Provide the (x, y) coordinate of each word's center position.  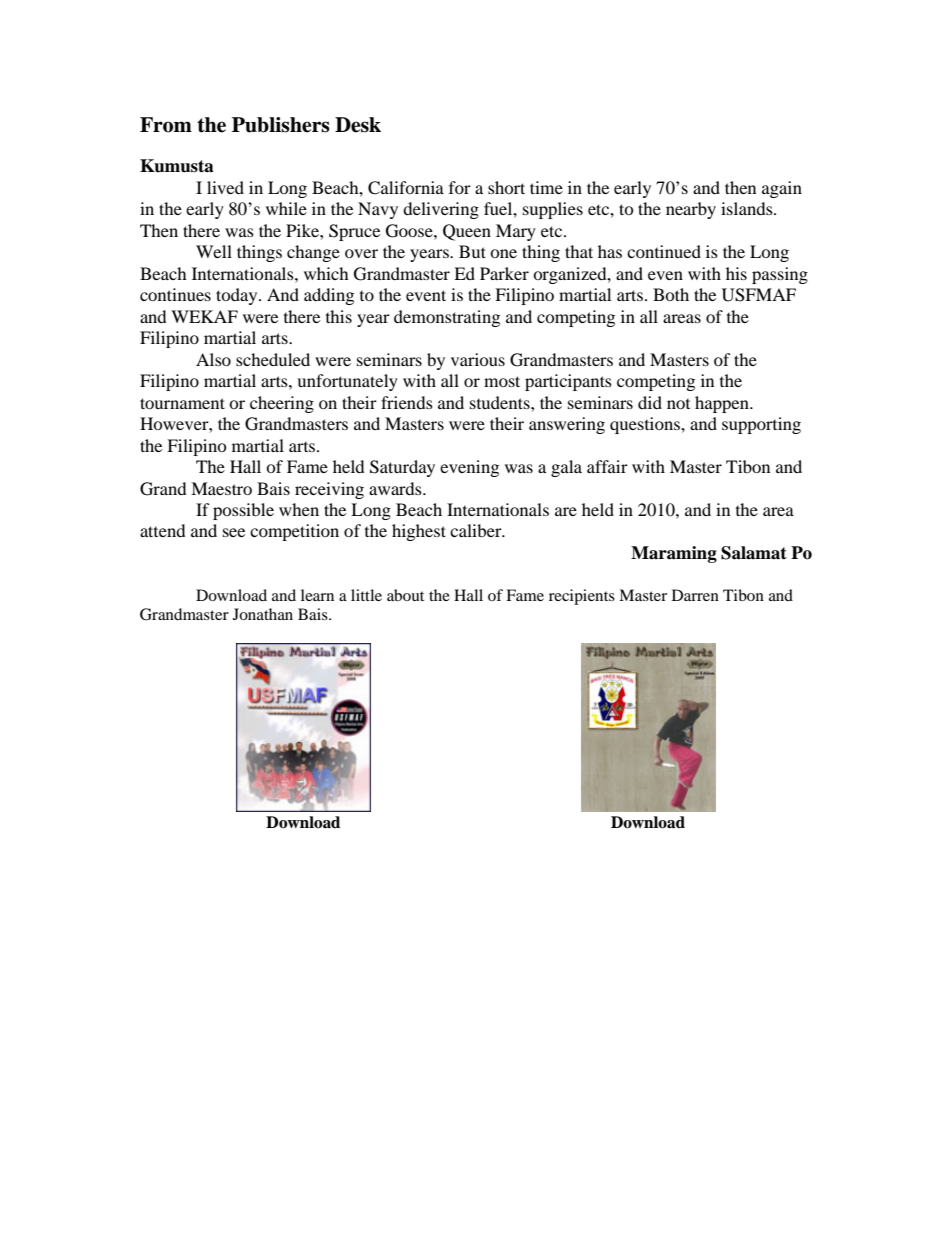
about (405, 595)
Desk (358, 125)
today (238, 296)
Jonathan (263, 614)
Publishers (281, 125)
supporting (761, 425)
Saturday (402, 468)
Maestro (221, 488)
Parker (504, 273)
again (782, 189)
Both (671, 294)
